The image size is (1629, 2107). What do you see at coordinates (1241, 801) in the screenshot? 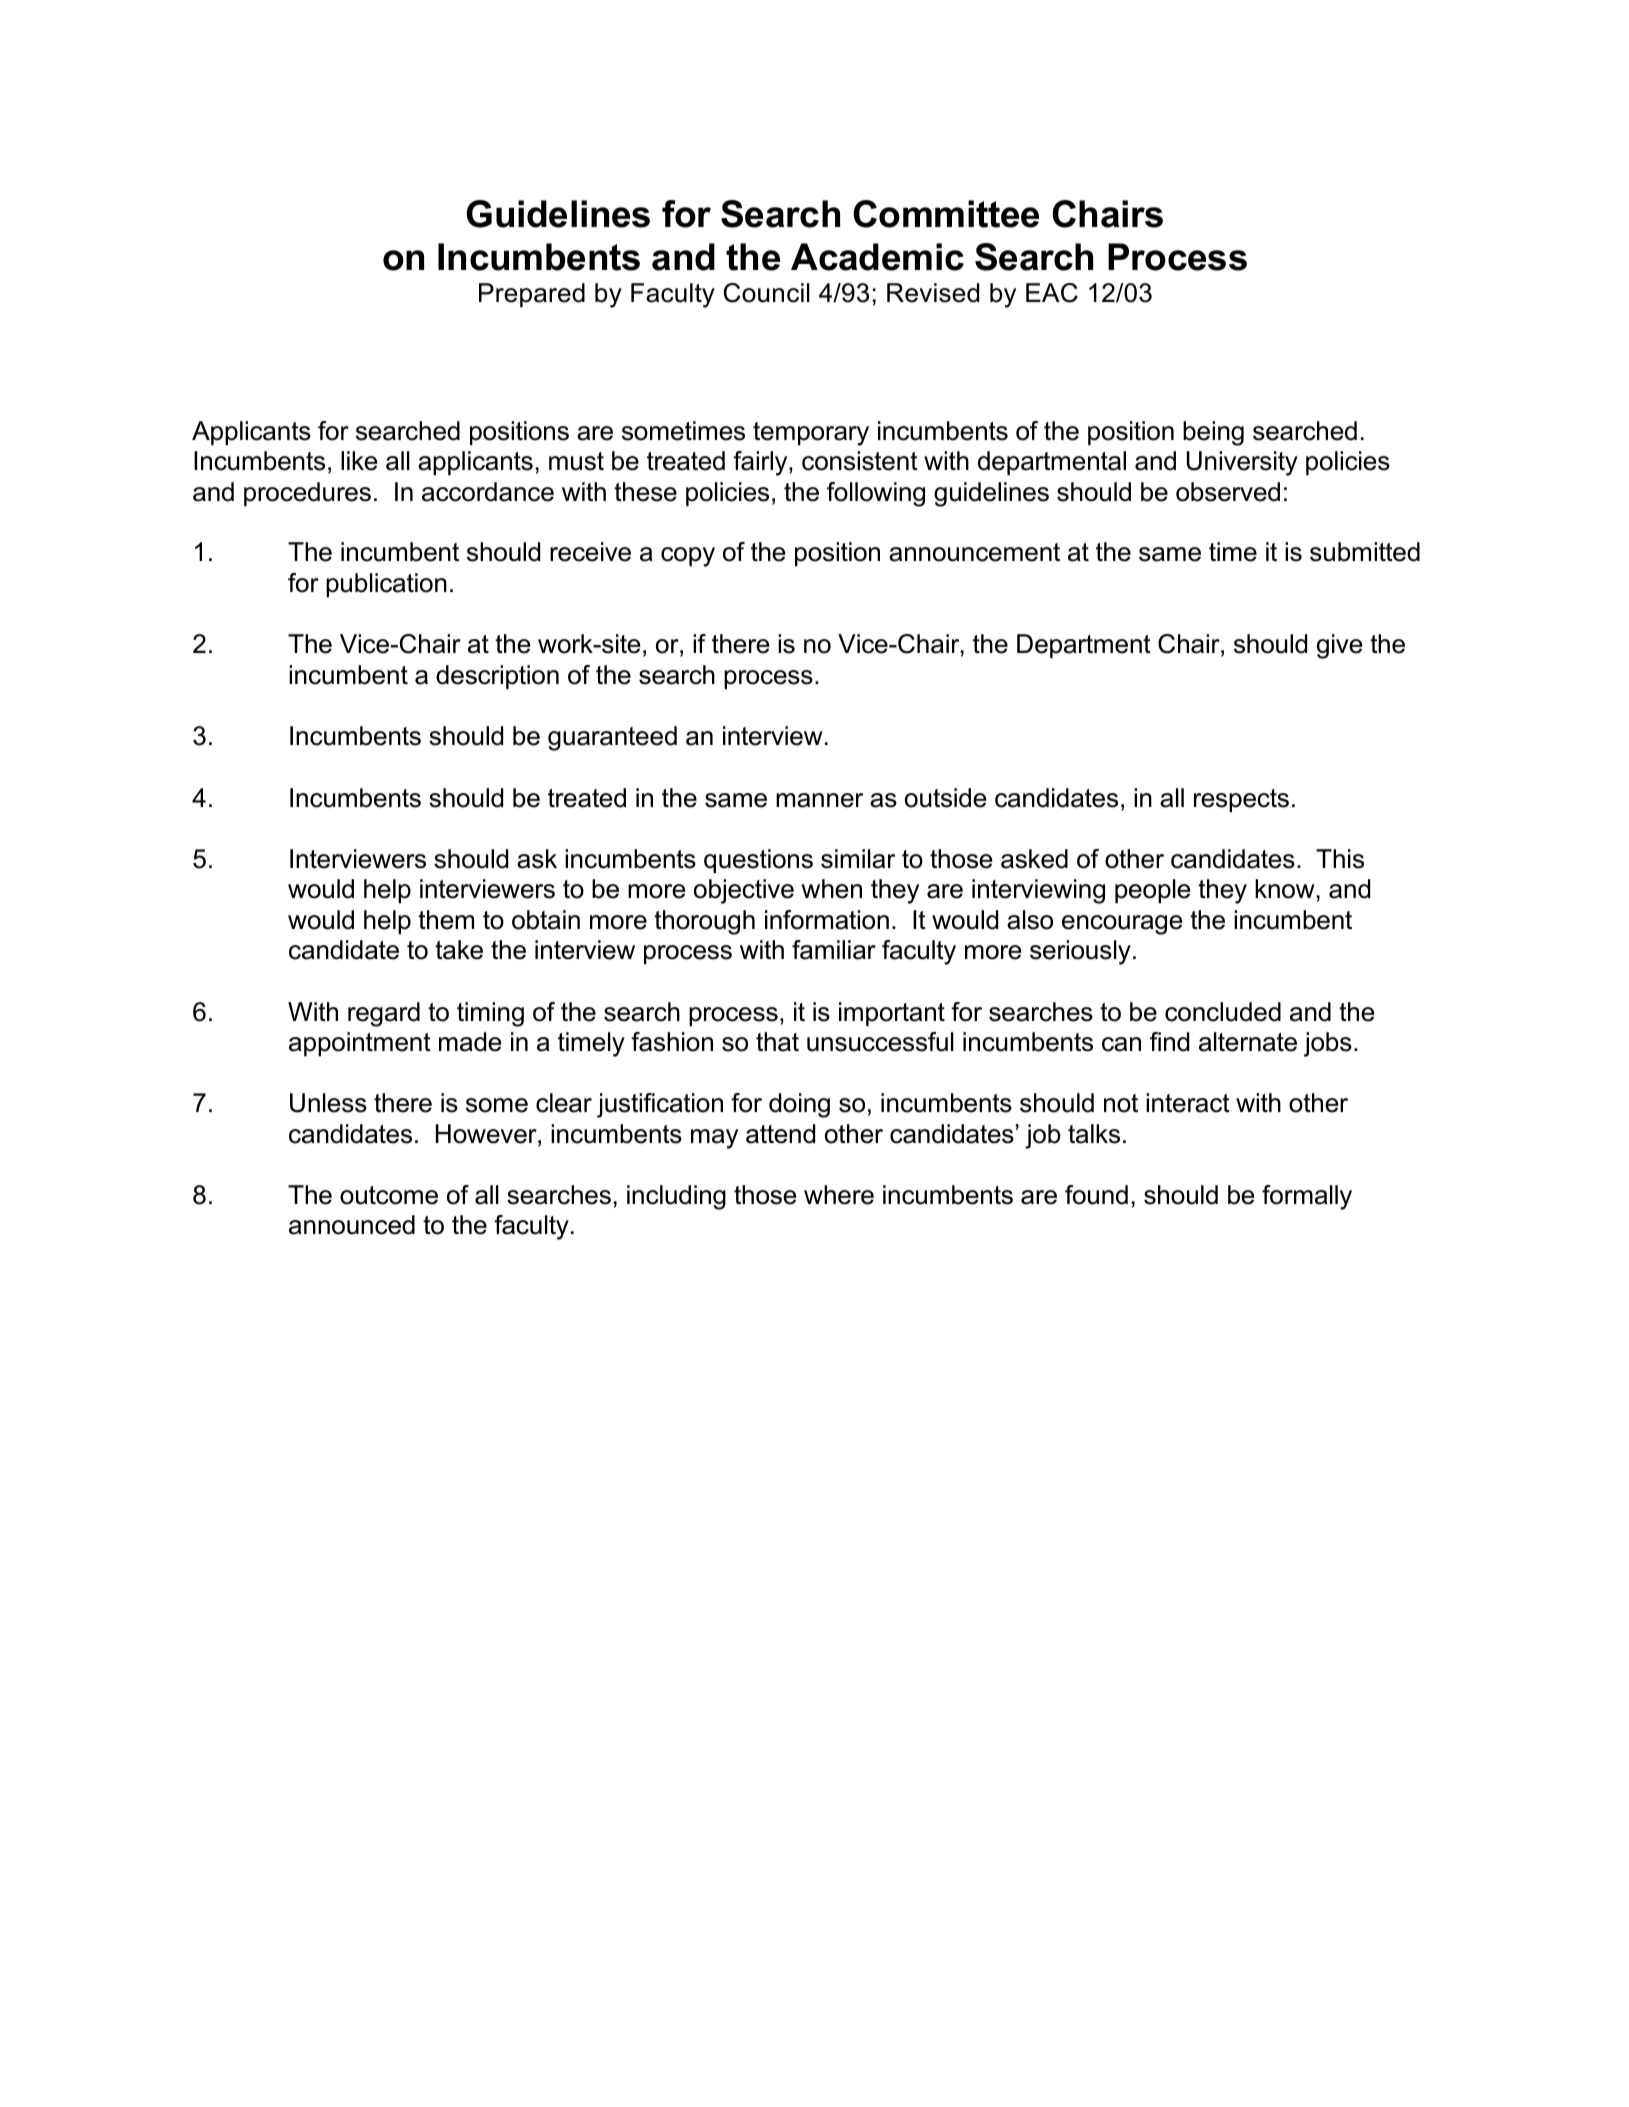
I see `respects` at bounding box center [1241, 801].
